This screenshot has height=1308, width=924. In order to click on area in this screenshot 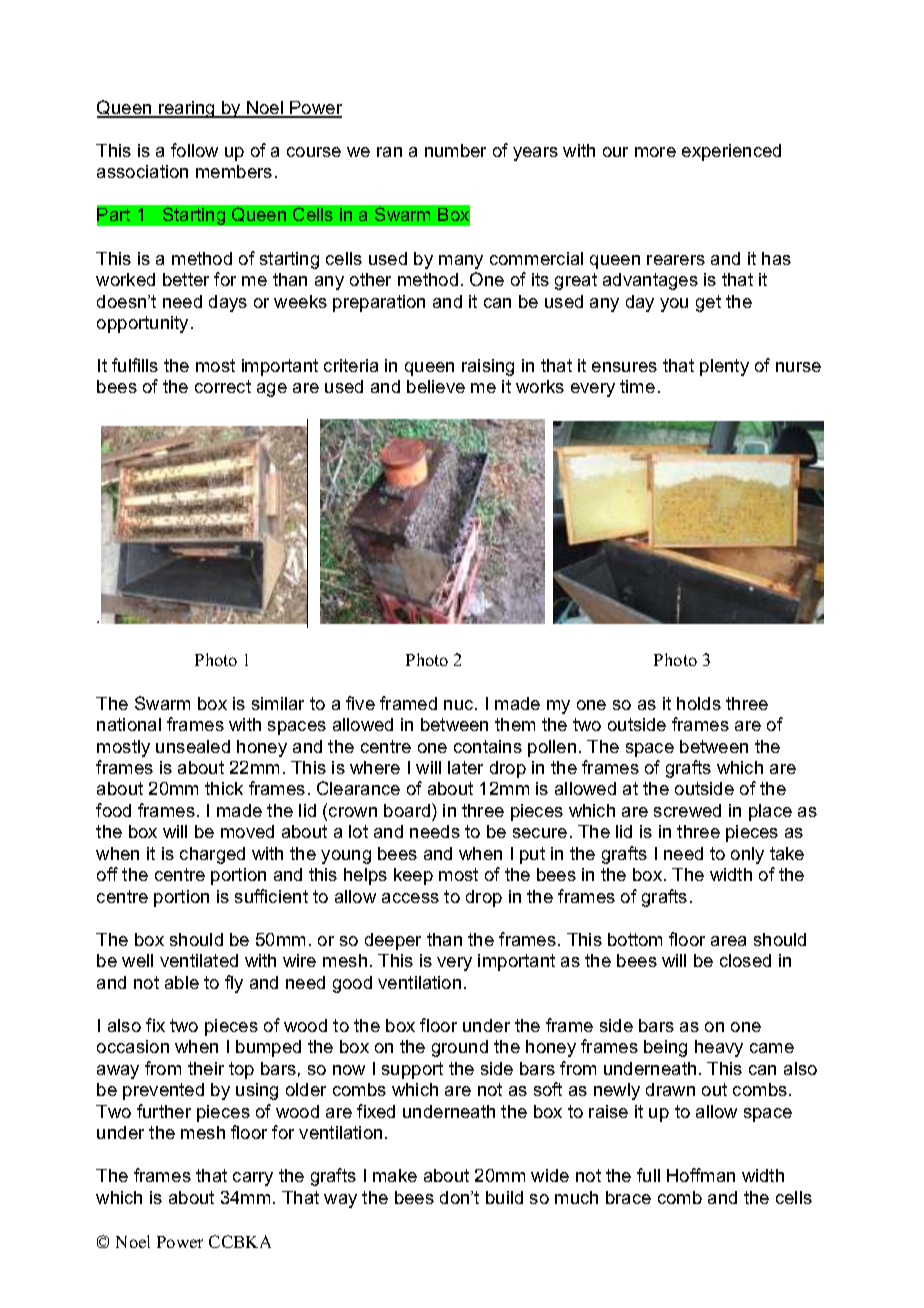, I will do `click(728, 941)`.
